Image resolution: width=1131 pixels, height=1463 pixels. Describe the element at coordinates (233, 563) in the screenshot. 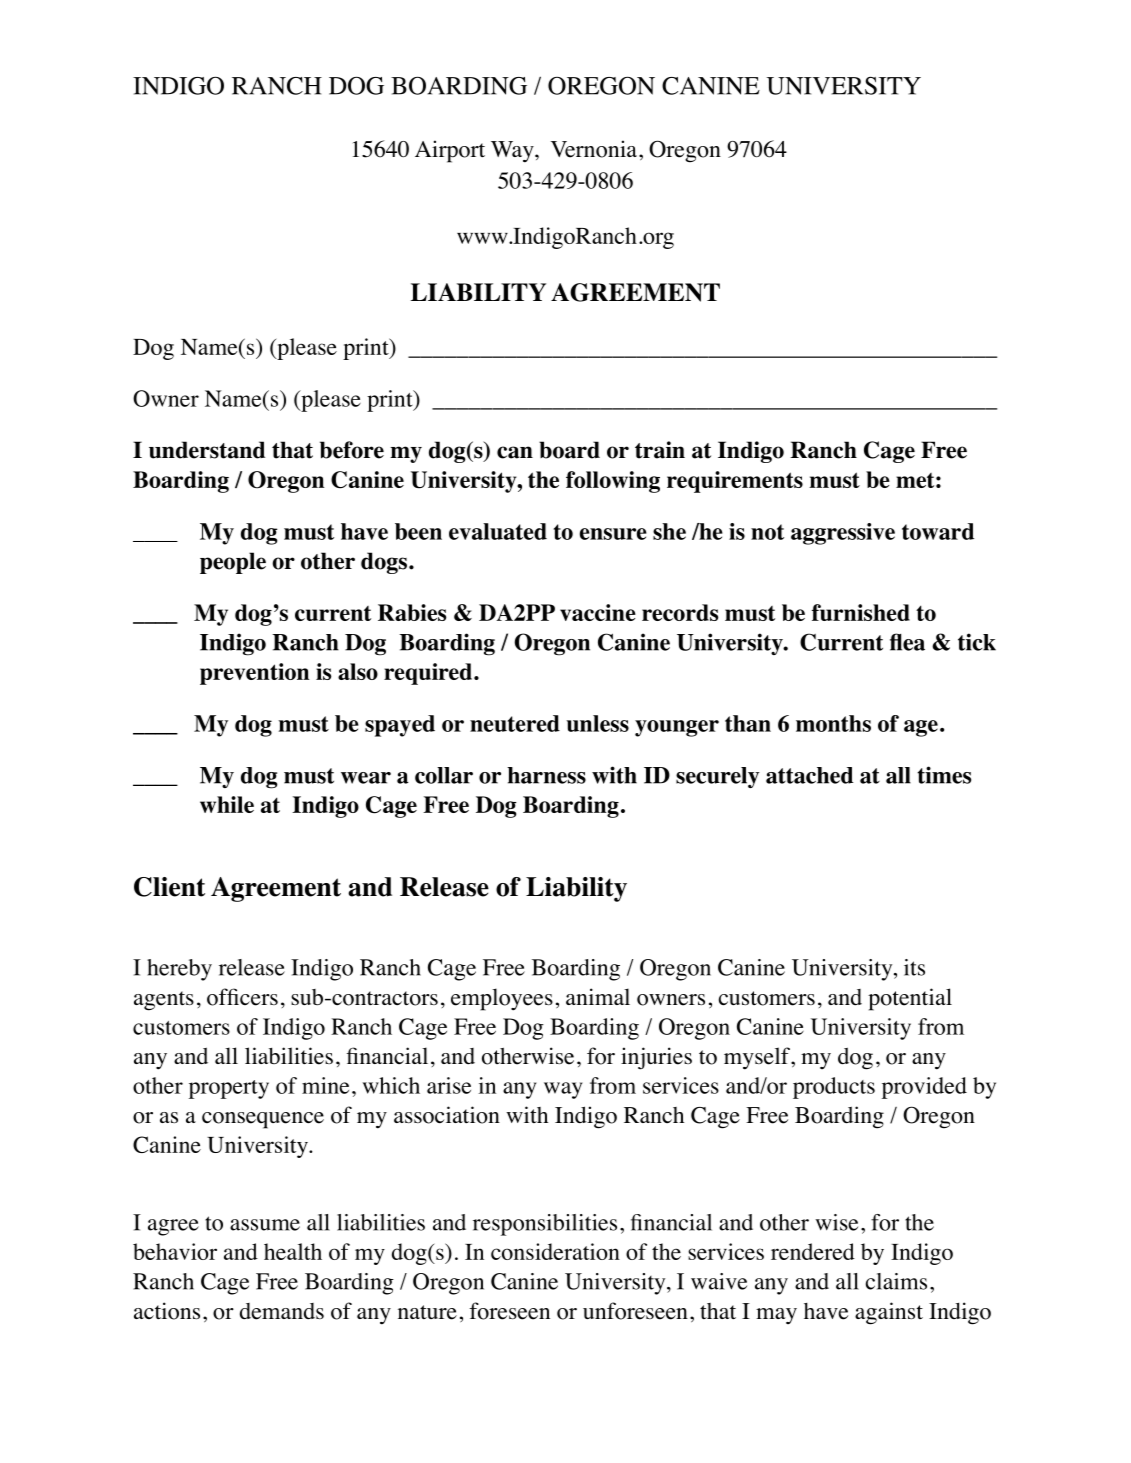

I see `people` at that location.
